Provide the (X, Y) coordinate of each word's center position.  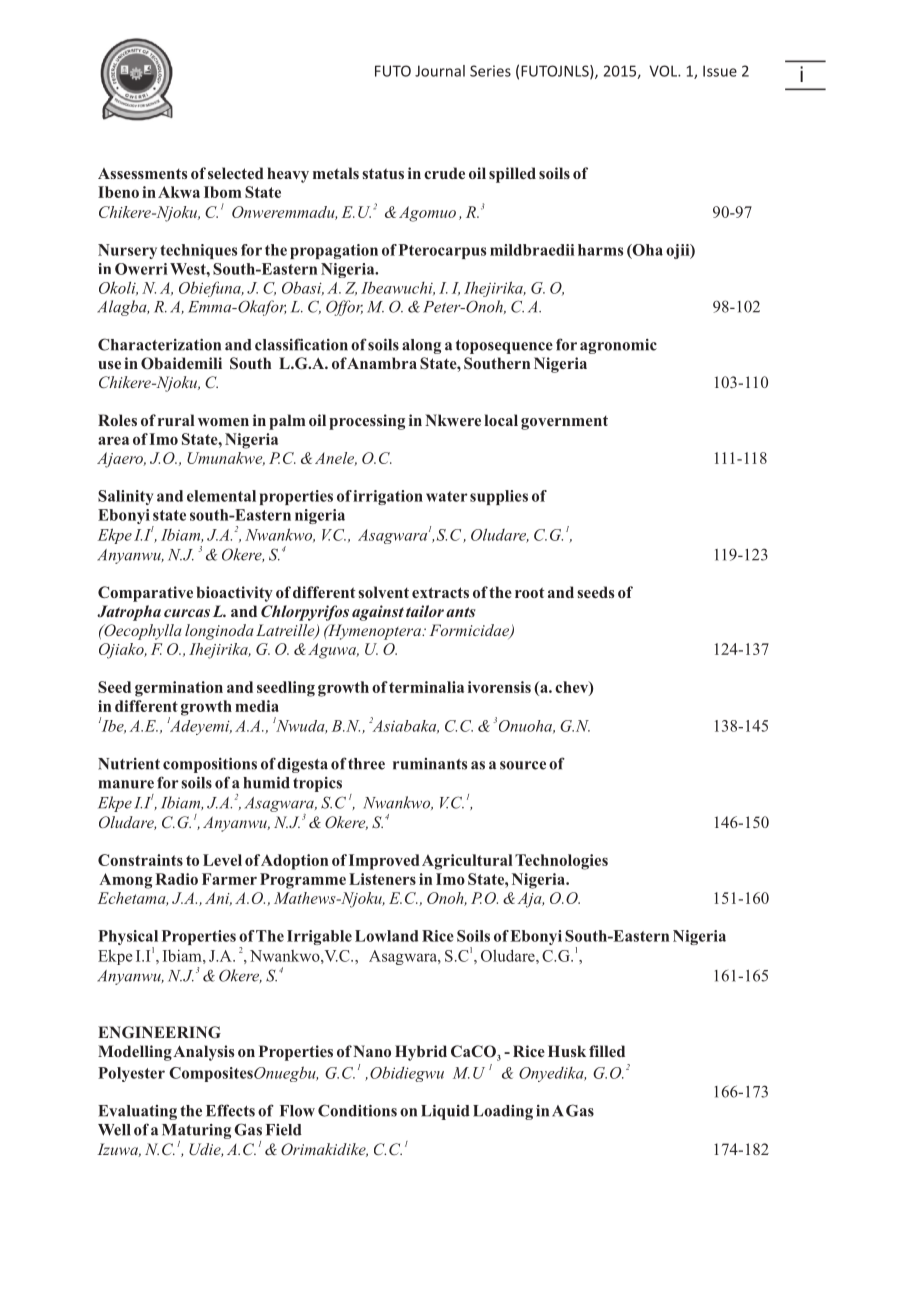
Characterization (159, 344)
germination (179, 689)
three (366, 764)
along (421, 346)
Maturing (196, 1131)
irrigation (388, 497)
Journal (440, 71)
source (523, 765)
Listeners (382, 879)
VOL (664, 71)
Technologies (561, 862)
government (564, 422)
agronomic (618, 346)
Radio (176, 879)
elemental (221, 496)
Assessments (142, 173)
